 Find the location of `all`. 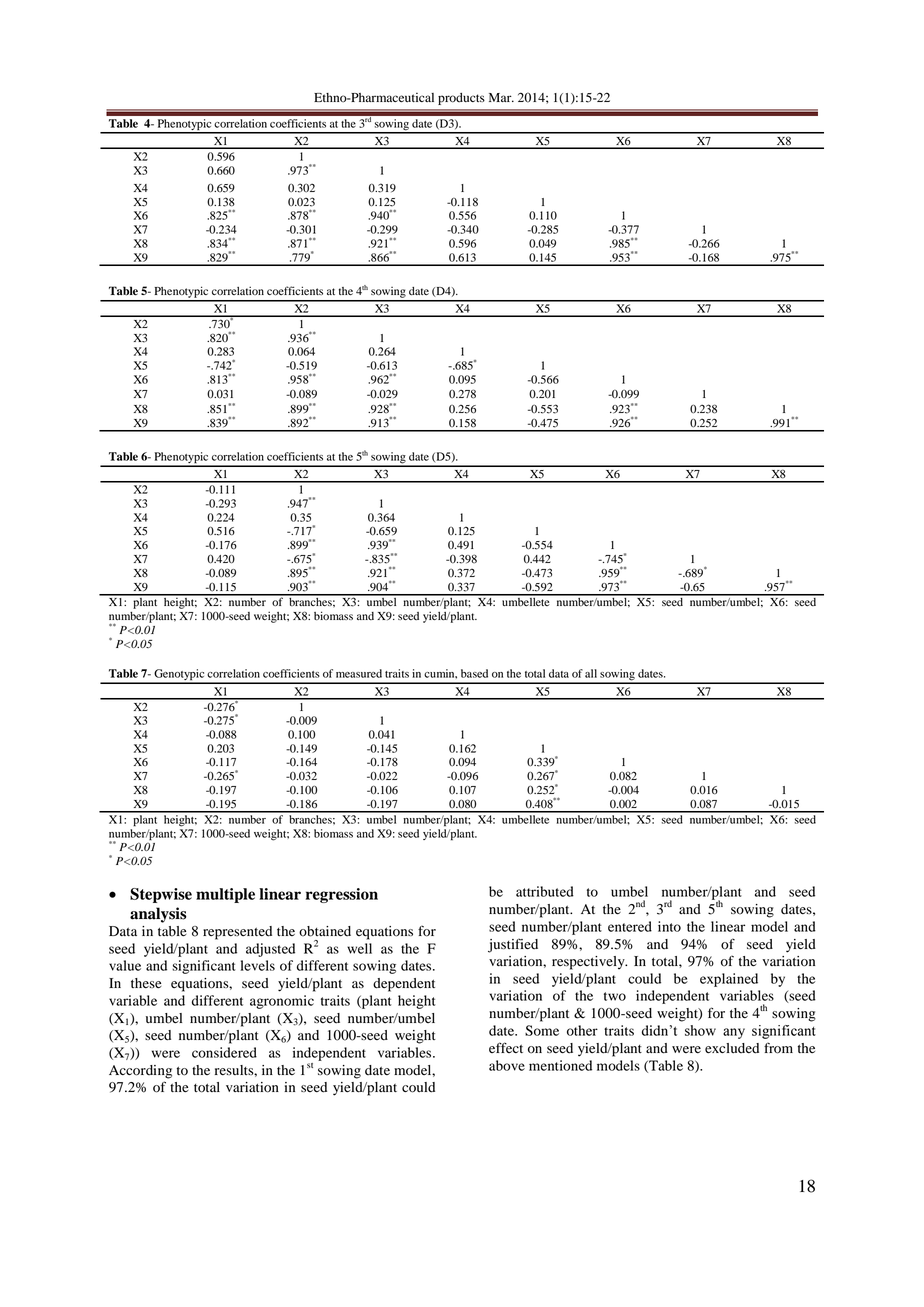

all is located at coordinates (591, 673).
